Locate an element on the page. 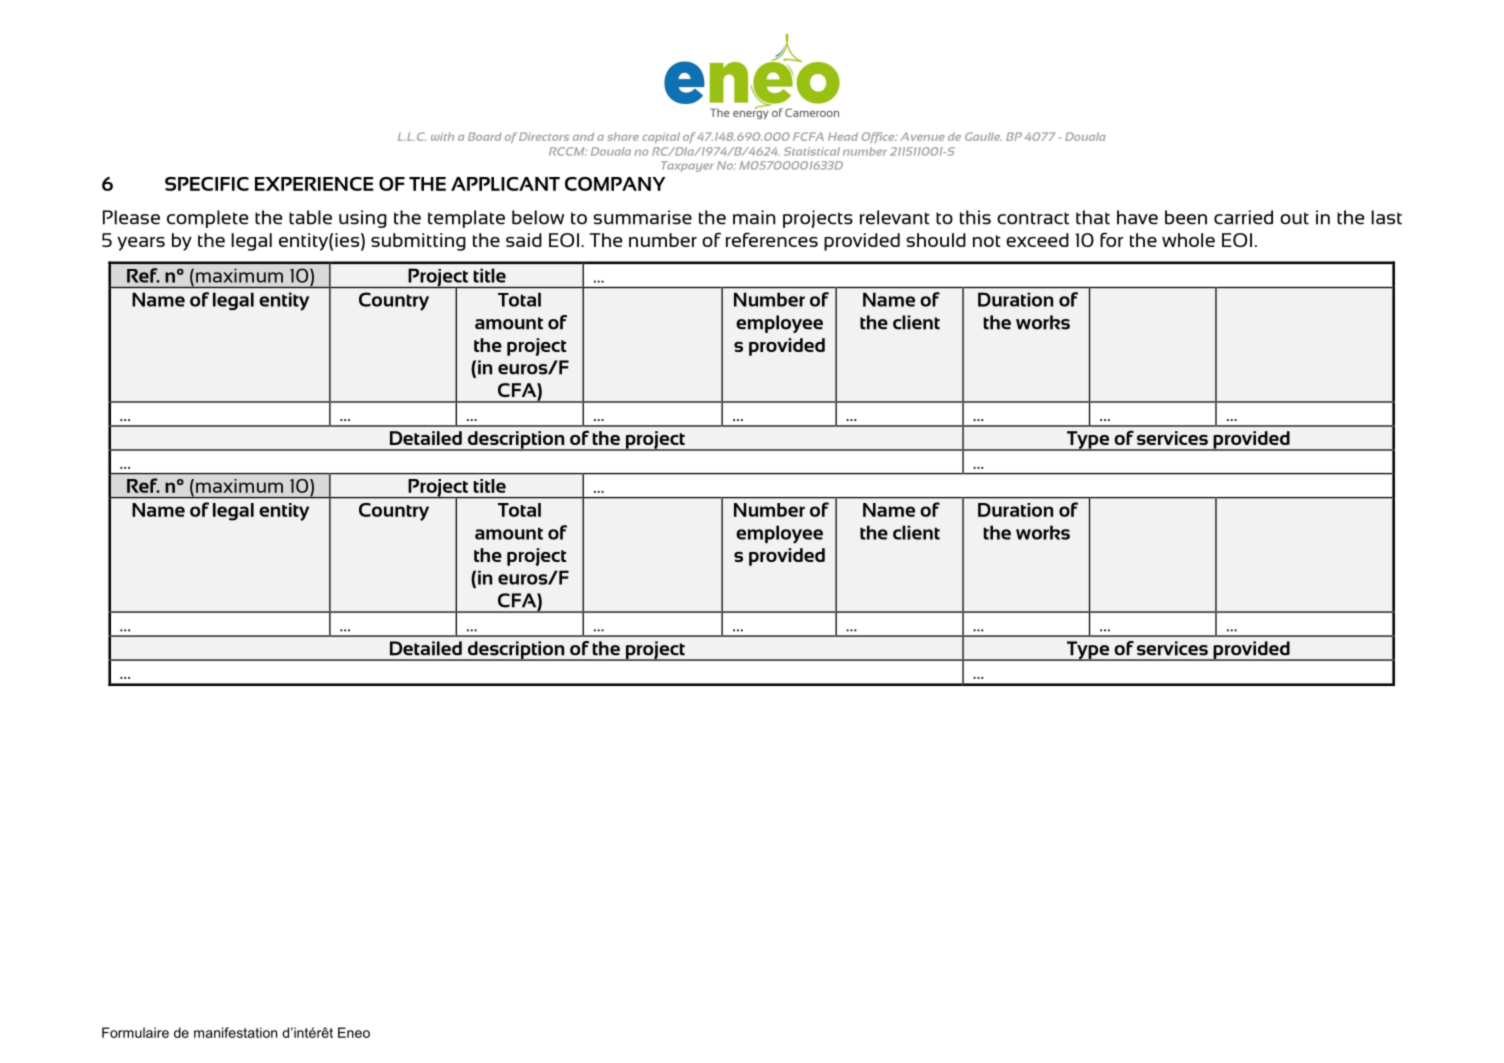  not is located at coordinates (986, 241).
